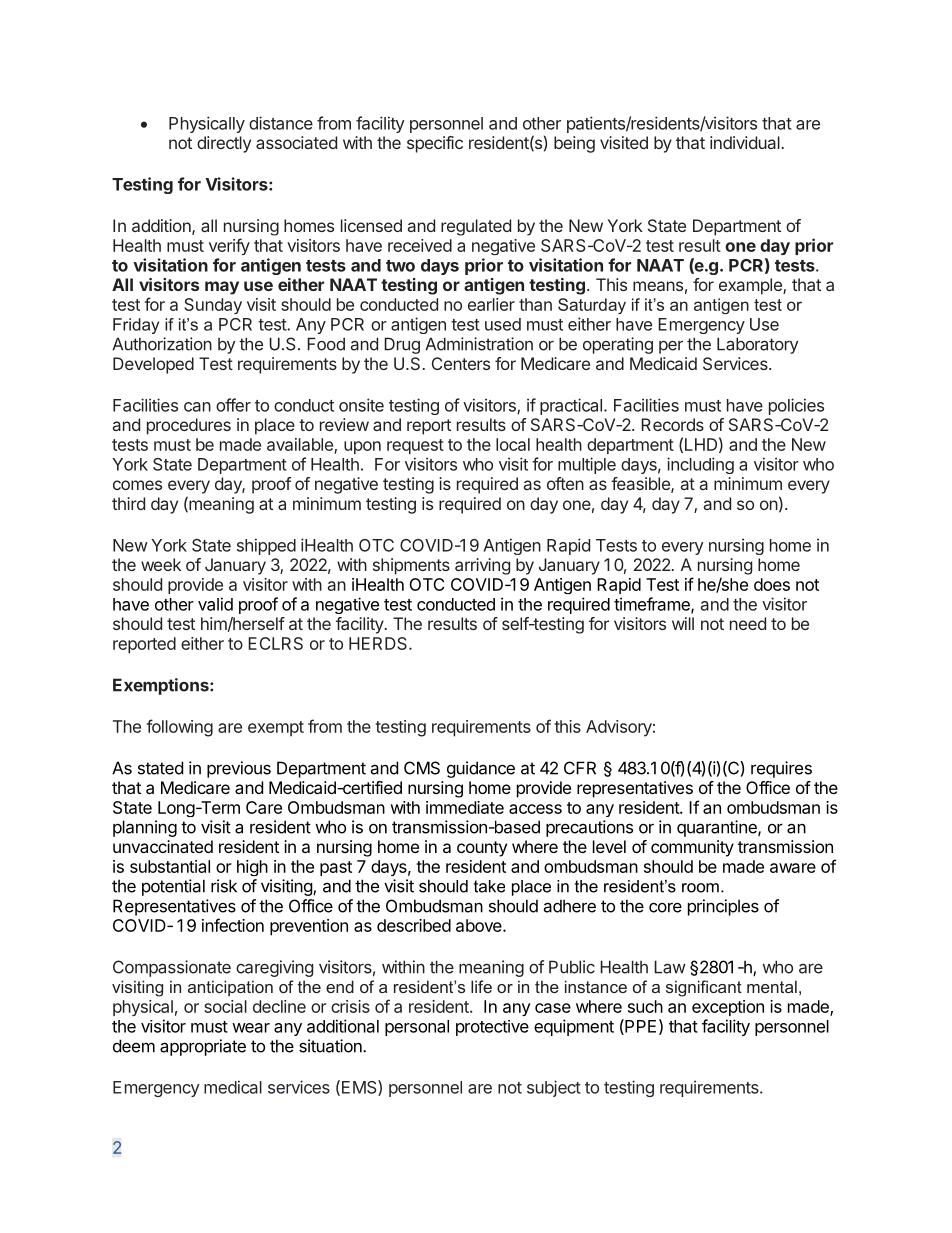 Image resolution: width=952 pixels, height=1233 pixels. Describe the element at coordinates (492, 1028) in the page. I see `protective` at that location.
